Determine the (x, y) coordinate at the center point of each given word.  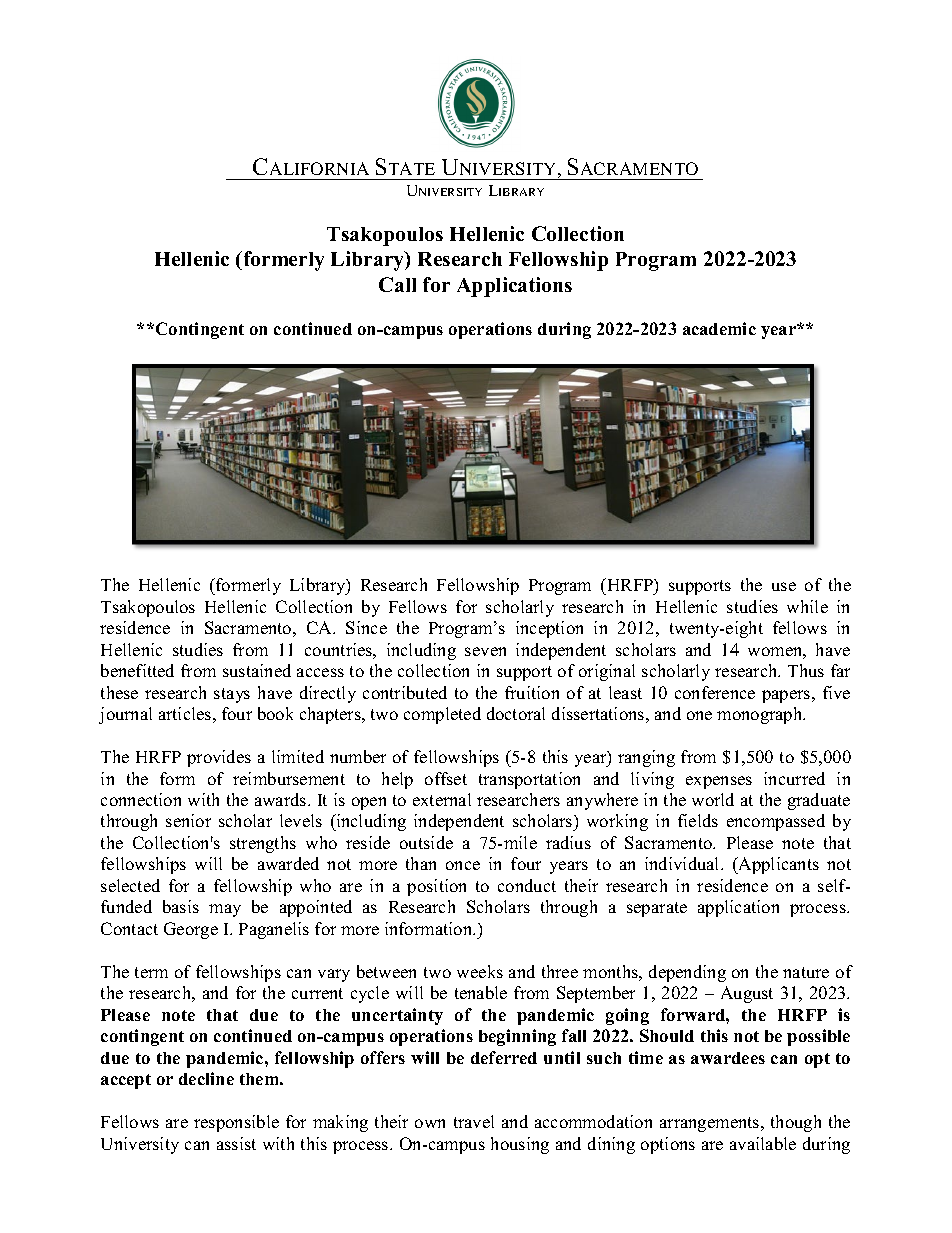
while (807, 606)
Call (397, 284)
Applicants (778, 865)
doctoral (516, 713)
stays (232, 695)
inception (549, 629)
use (784, 586)
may (225, 910)
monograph (761, 715)
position (436, 887)
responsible (236, 1123)
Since (366, 627)
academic (719, 328)
